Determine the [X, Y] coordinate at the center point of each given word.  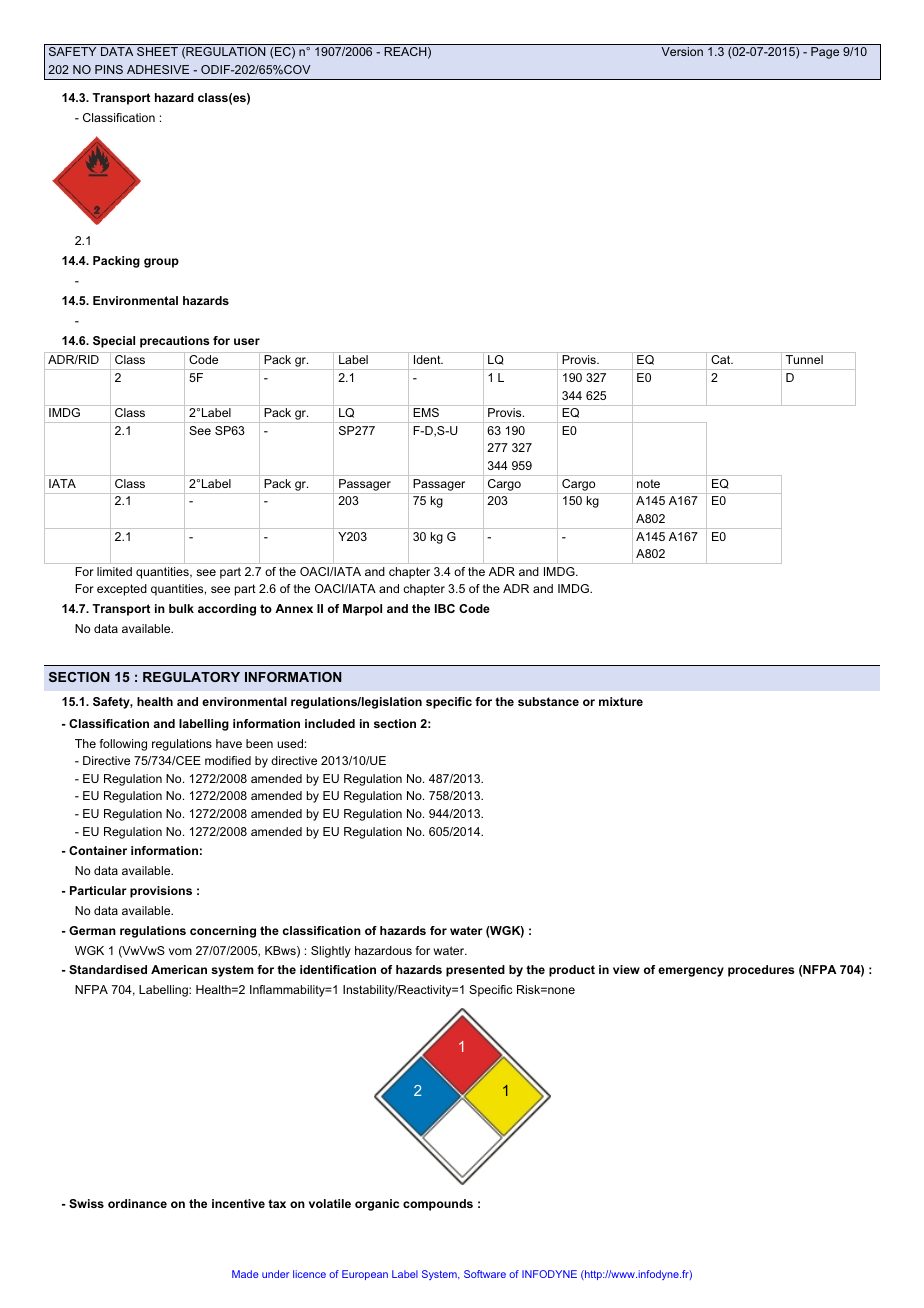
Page [825, 53]
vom [180, 951]
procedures [761, 971]
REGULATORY [191, 677]
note [648, 483]
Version [682, 51]
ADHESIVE [158, 69]
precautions [174, 342]
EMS [426, 412]
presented [475, 971]
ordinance [137, 1203]
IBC [445, 608]
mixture [621, 701]
